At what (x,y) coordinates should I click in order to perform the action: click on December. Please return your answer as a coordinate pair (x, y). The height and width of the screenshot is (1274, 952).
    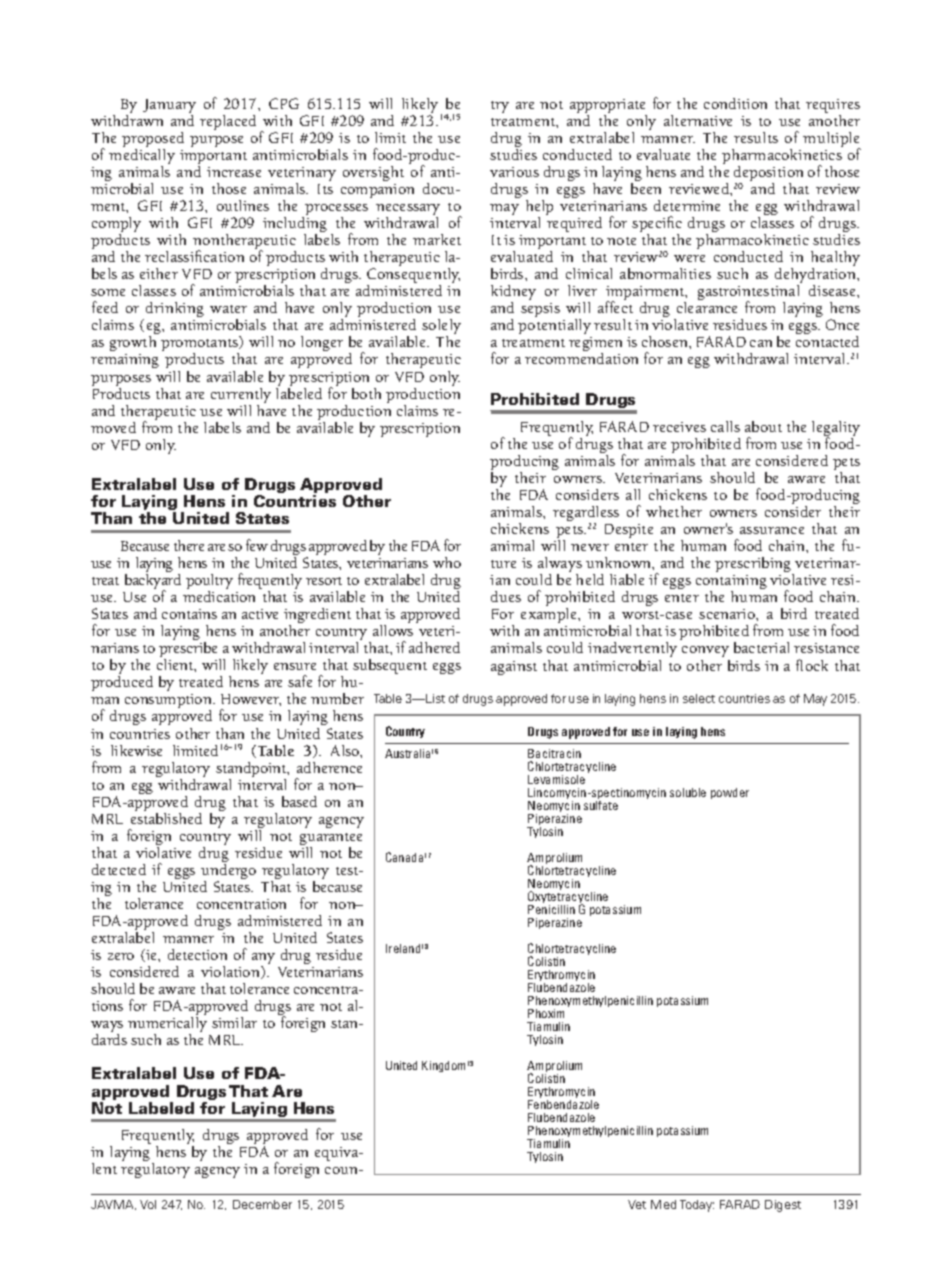
    Looking at the image, I should click on (262, 1204).
